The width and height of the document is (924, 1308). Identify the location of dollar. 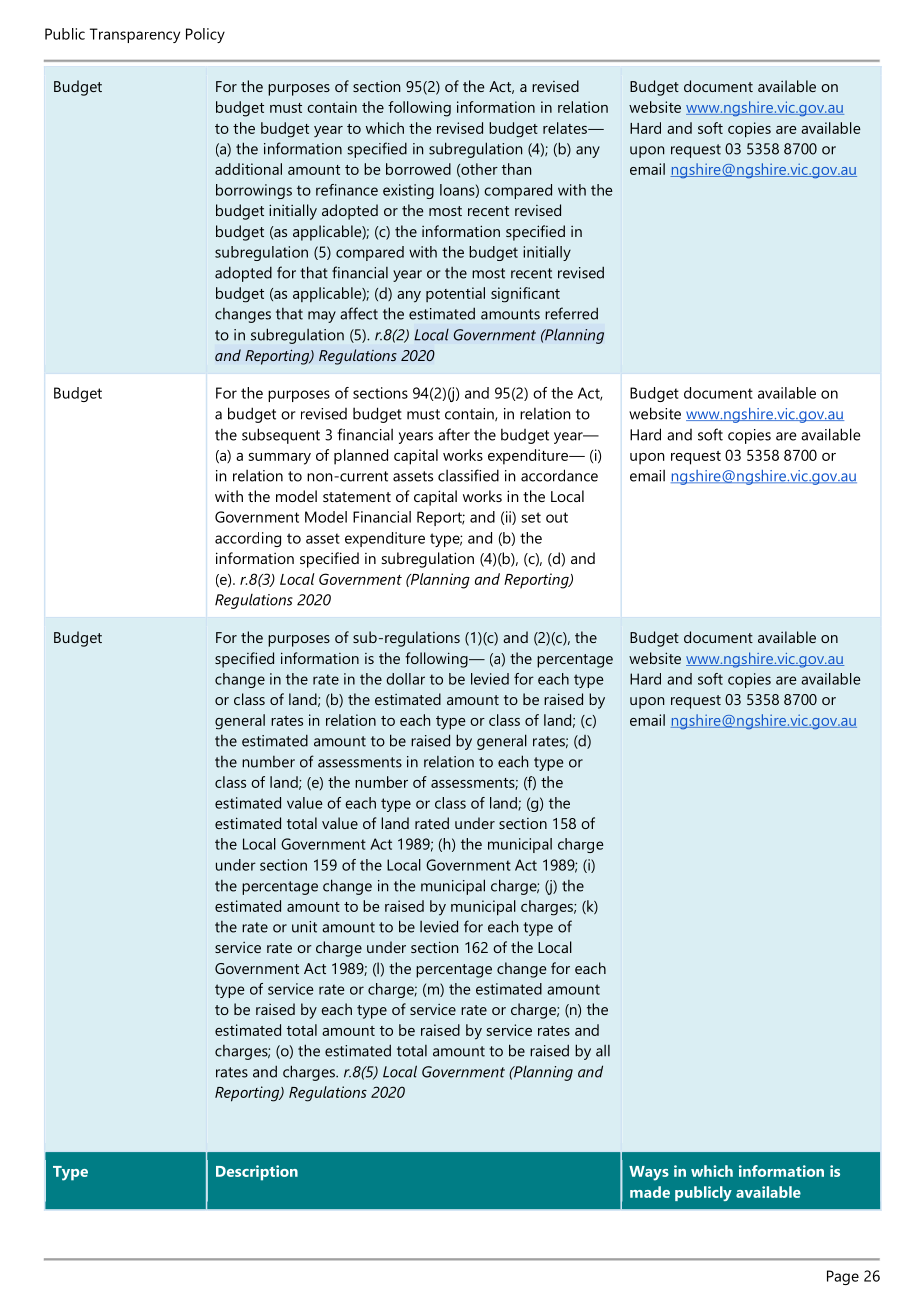
(405, 679).
